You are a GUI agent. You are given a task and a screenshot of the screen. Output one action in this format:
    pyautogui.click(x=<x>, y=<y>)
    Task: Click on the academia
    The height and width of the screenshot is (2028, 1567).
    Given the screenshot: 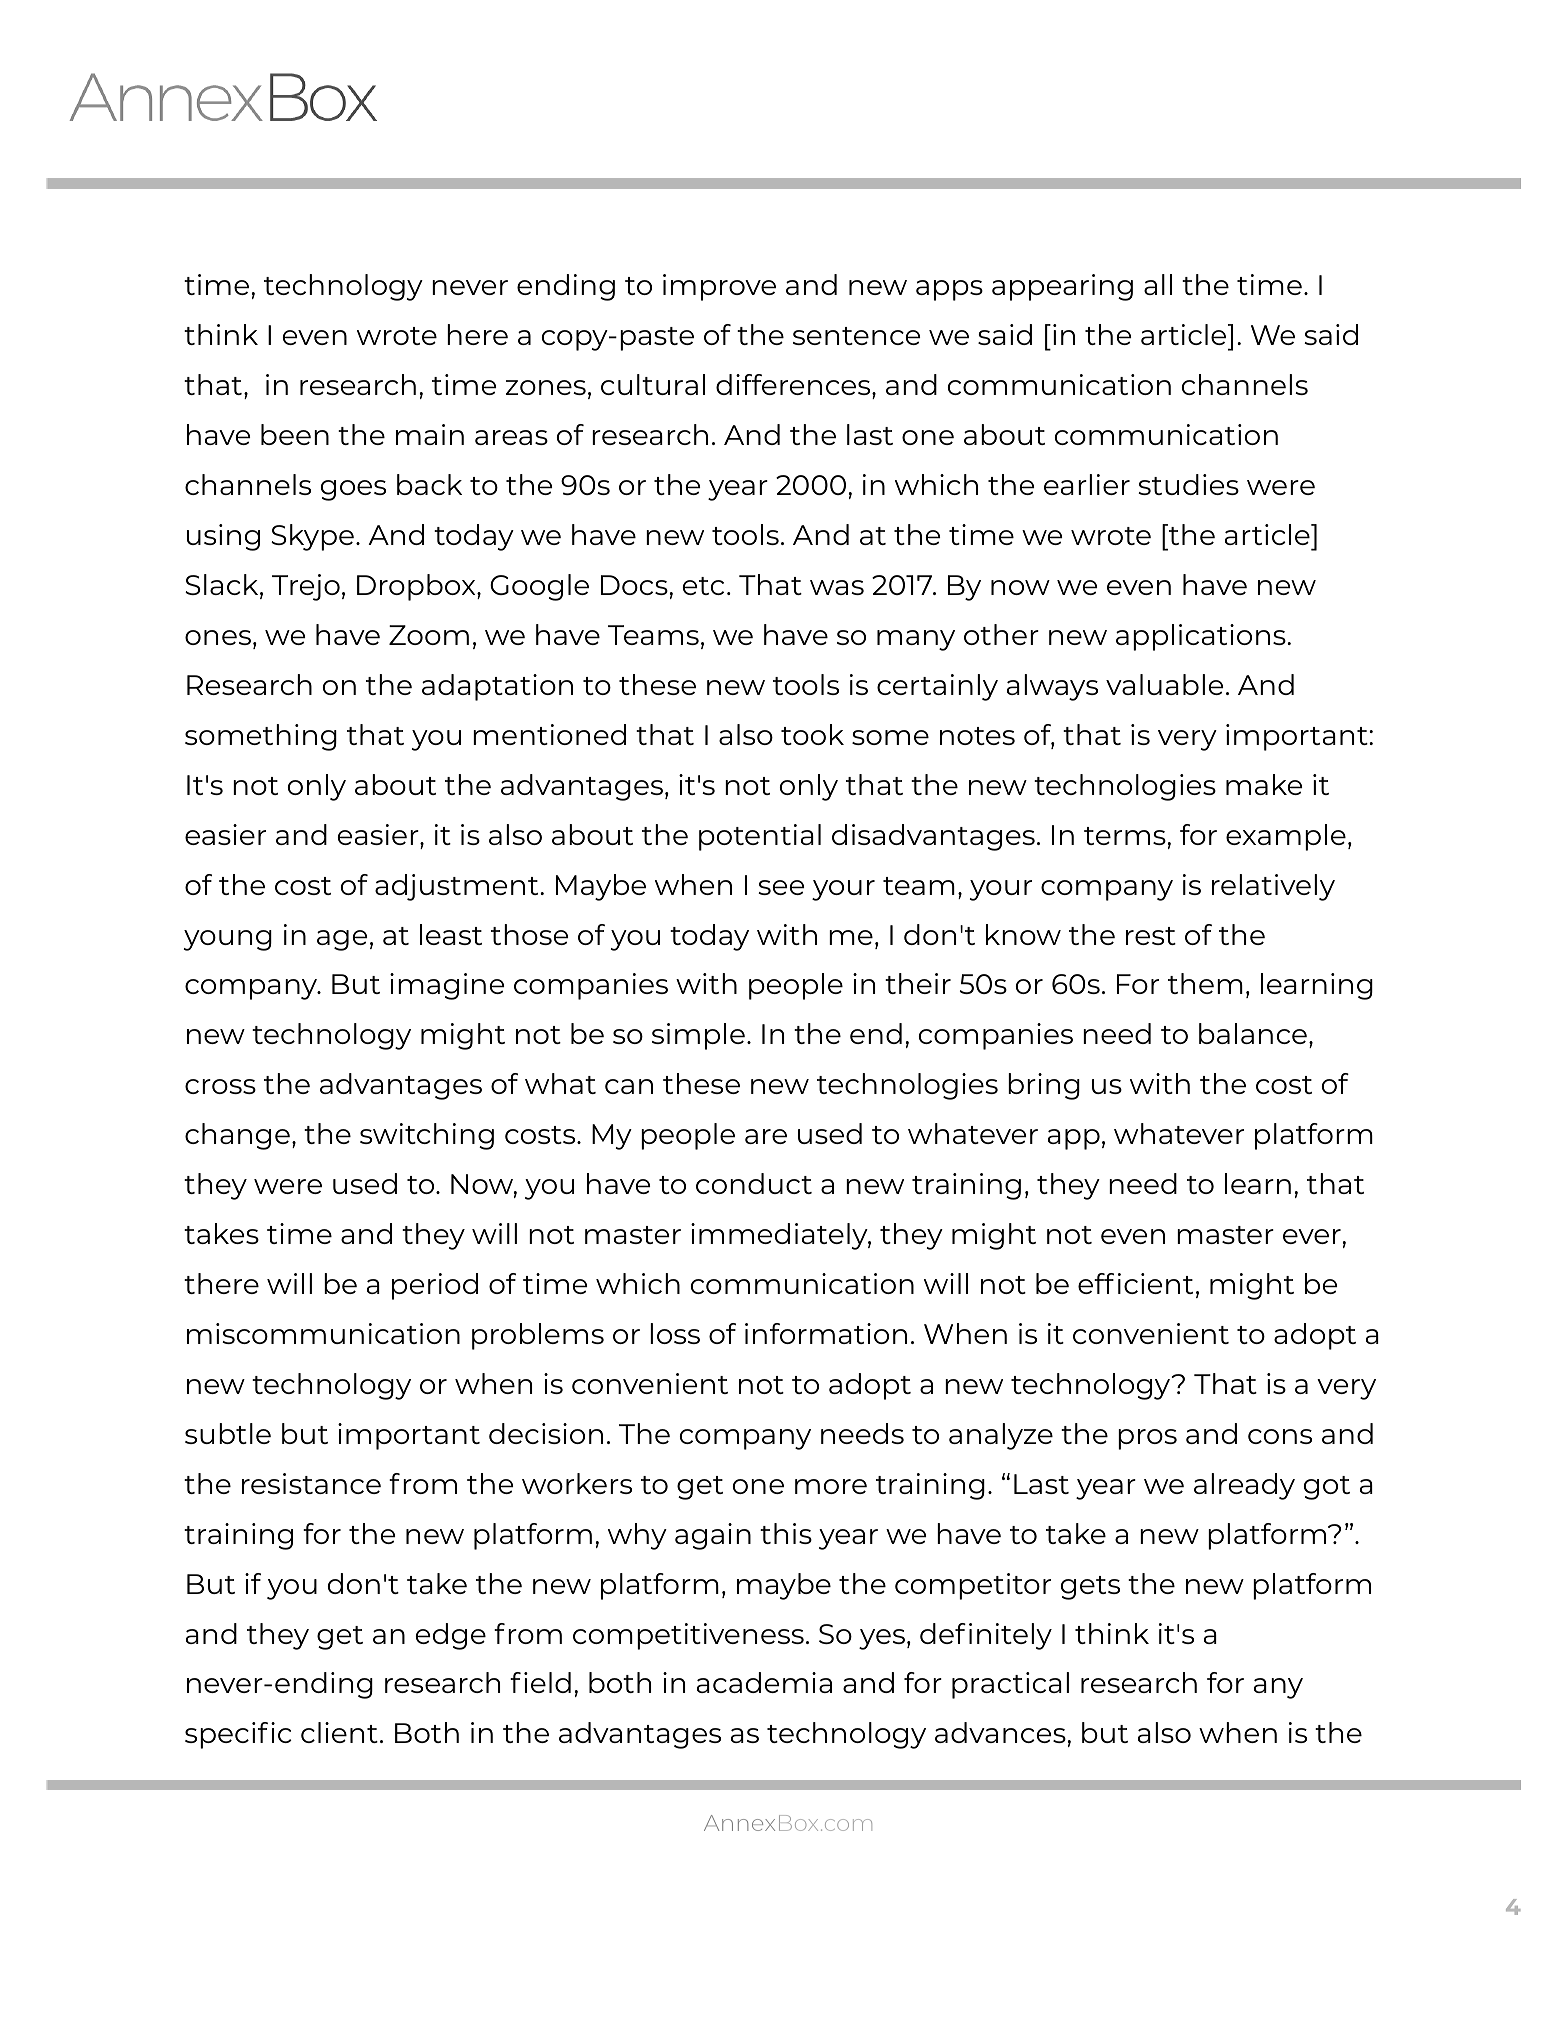 What is the action you would take?
    pyautogui.click(x=764, y=1682)
